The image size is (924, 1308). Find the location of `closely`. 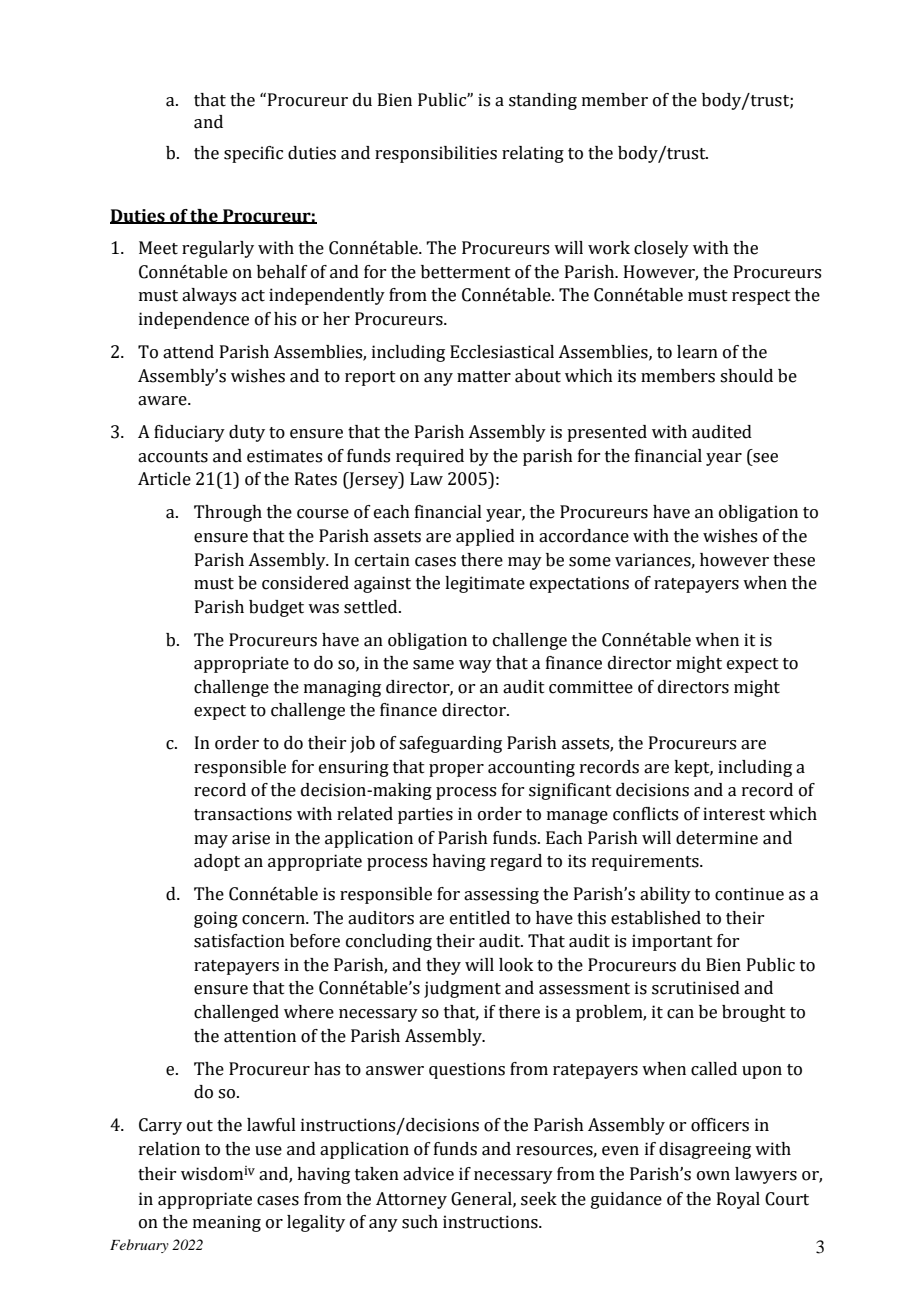

closely is located at coordinates (661, 249).
